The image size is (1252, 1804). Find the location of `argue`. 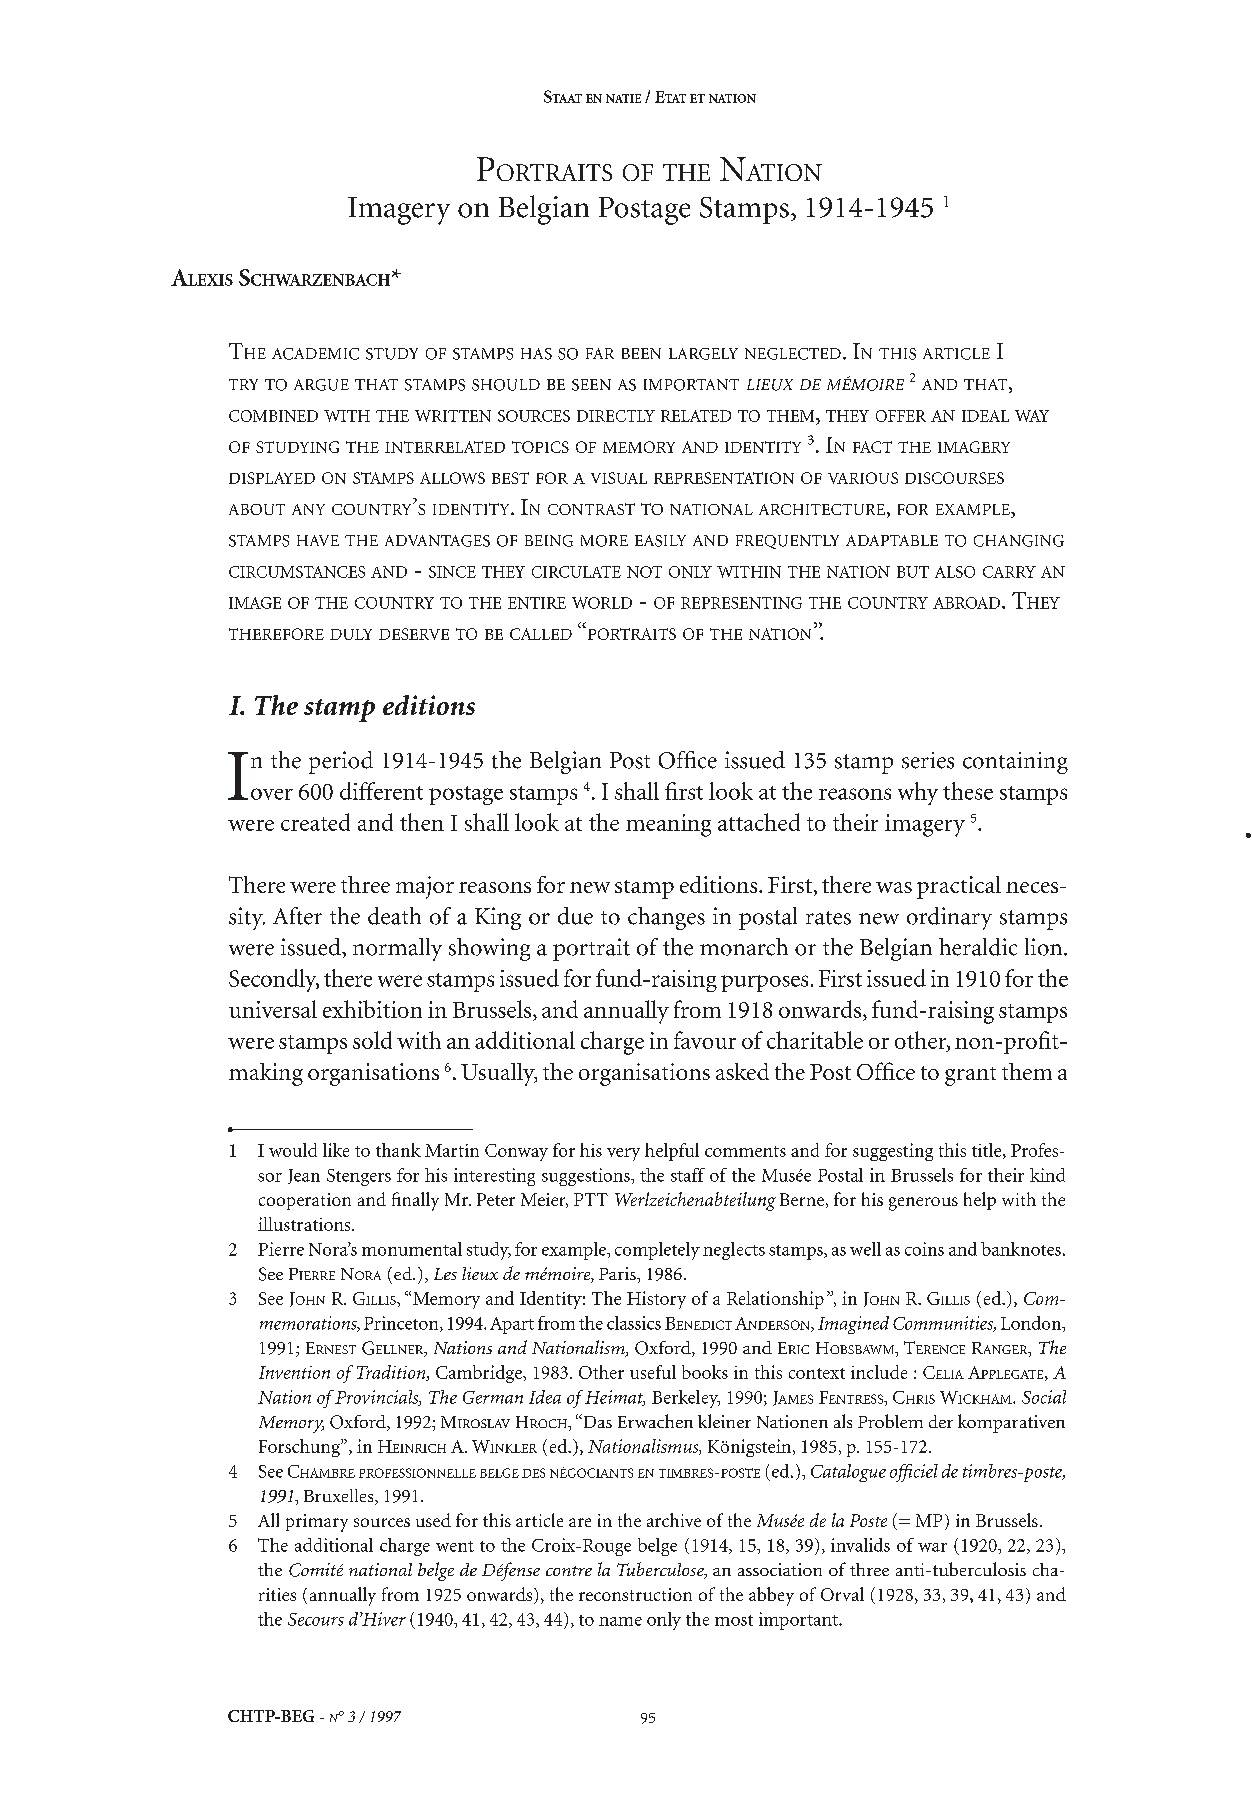

argue is located at coordinates (321, 385).
